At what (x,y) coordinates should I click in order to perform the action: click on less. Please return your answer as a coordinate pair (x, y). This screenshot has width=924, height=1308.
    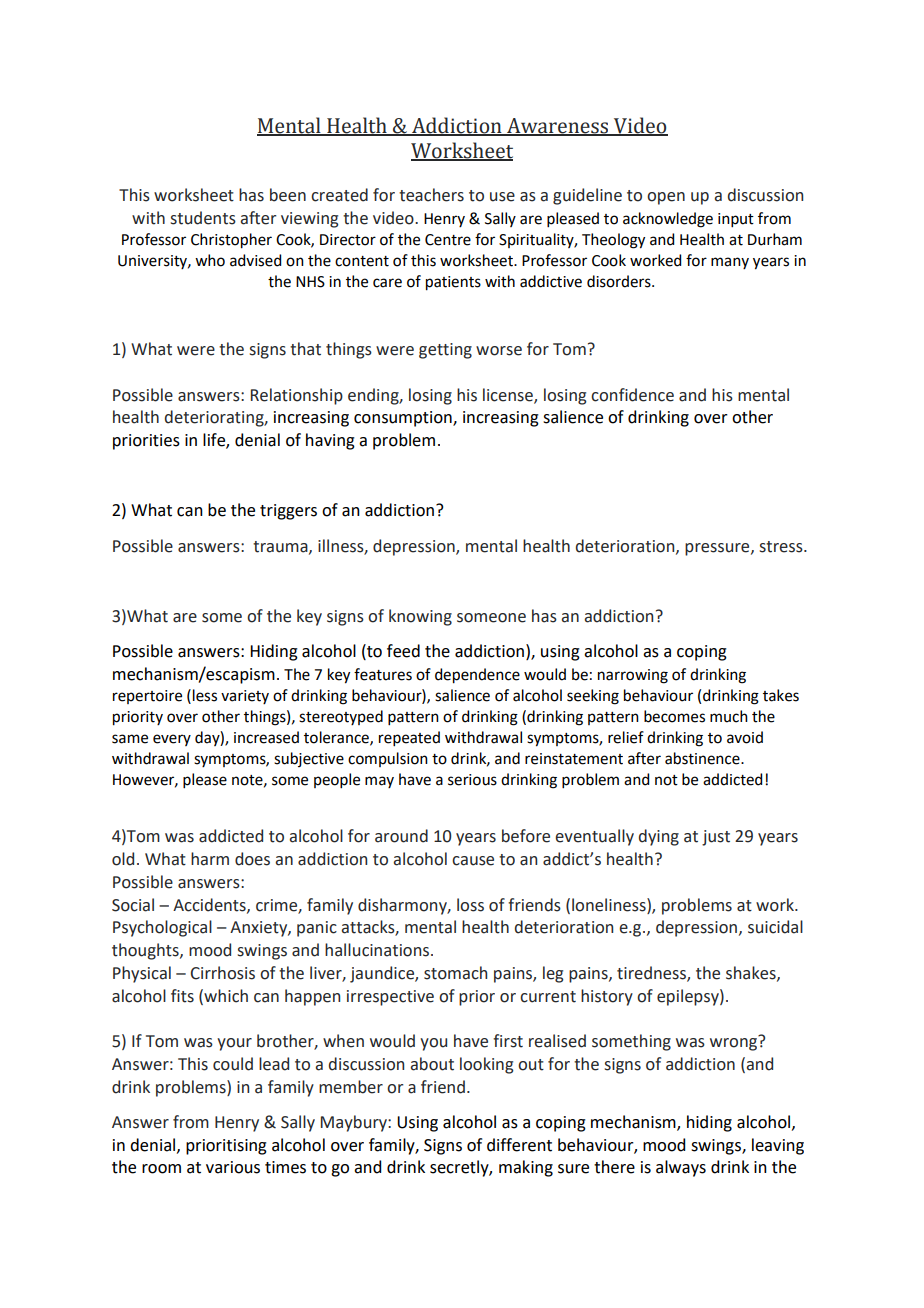
    Looking at the image, I should click on (205, 695).
